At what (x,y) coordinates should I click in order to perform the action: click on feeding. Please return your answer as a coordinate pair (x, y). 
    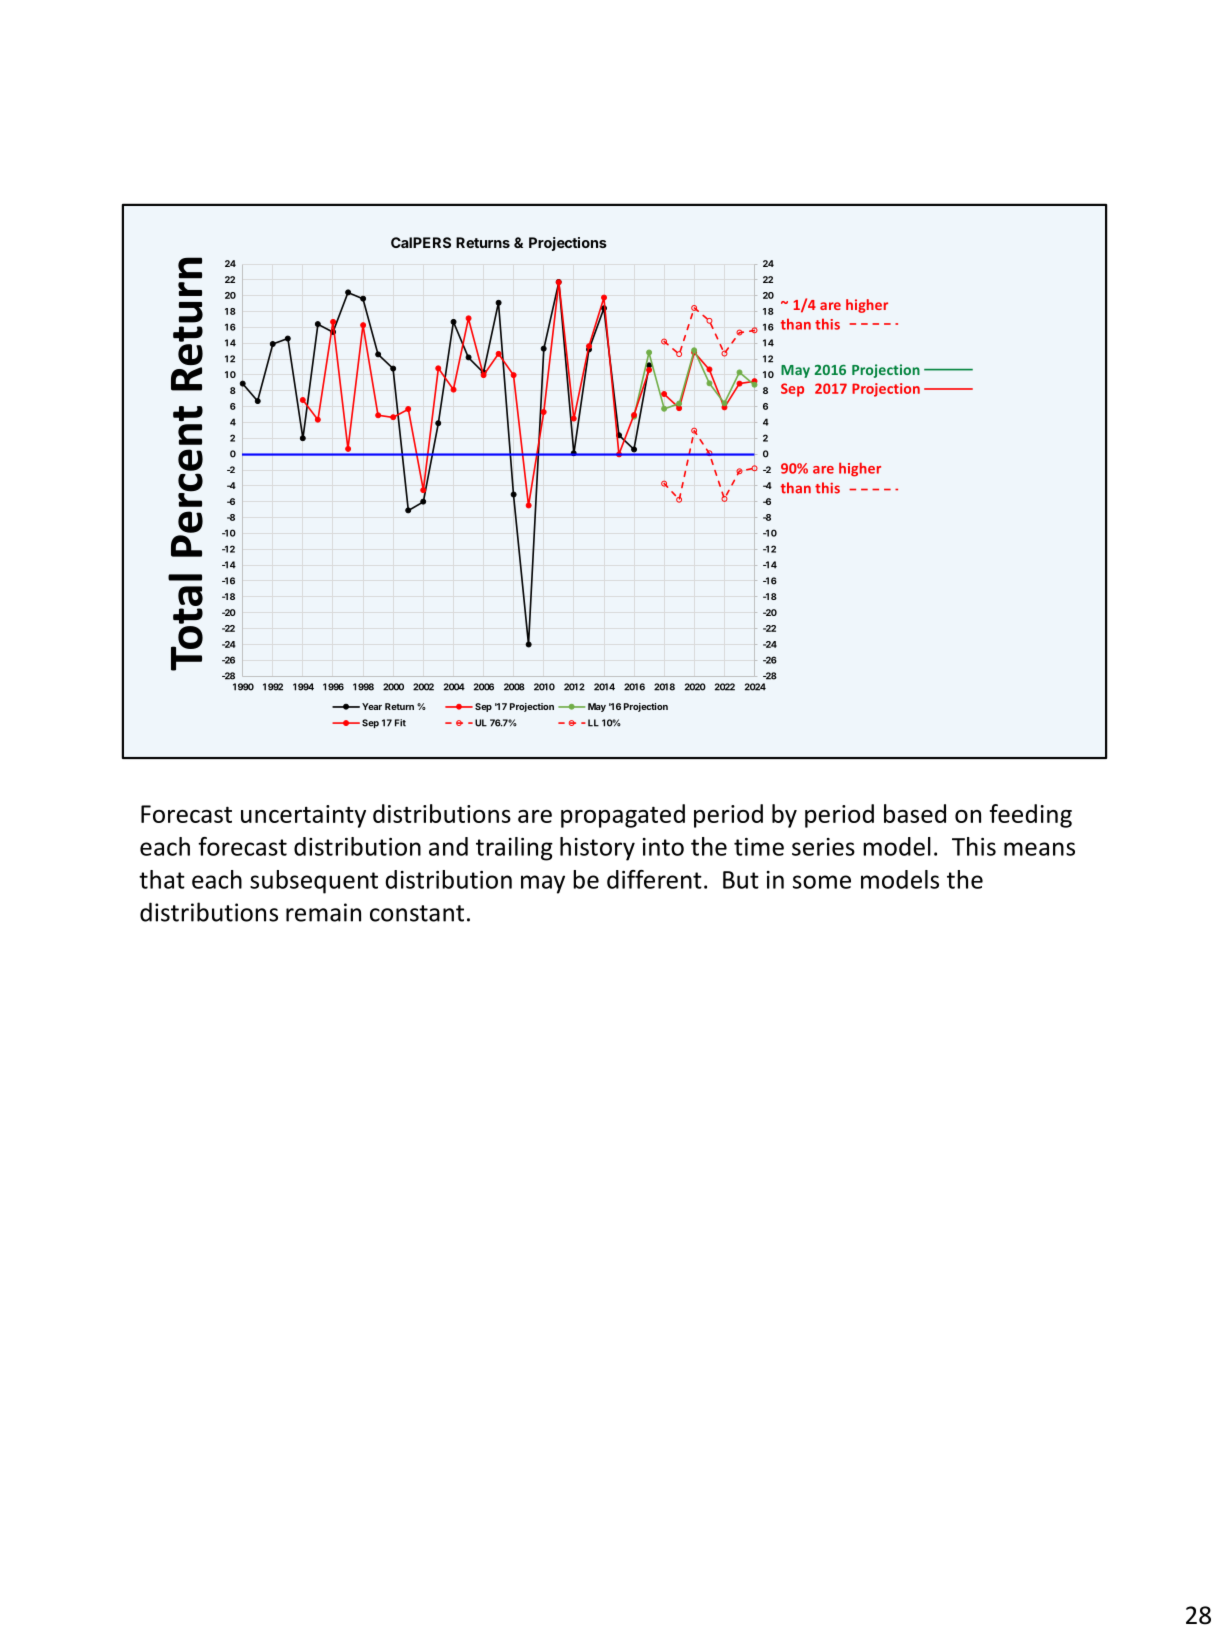
    Looking at the image, I should click on (1031, 816).
